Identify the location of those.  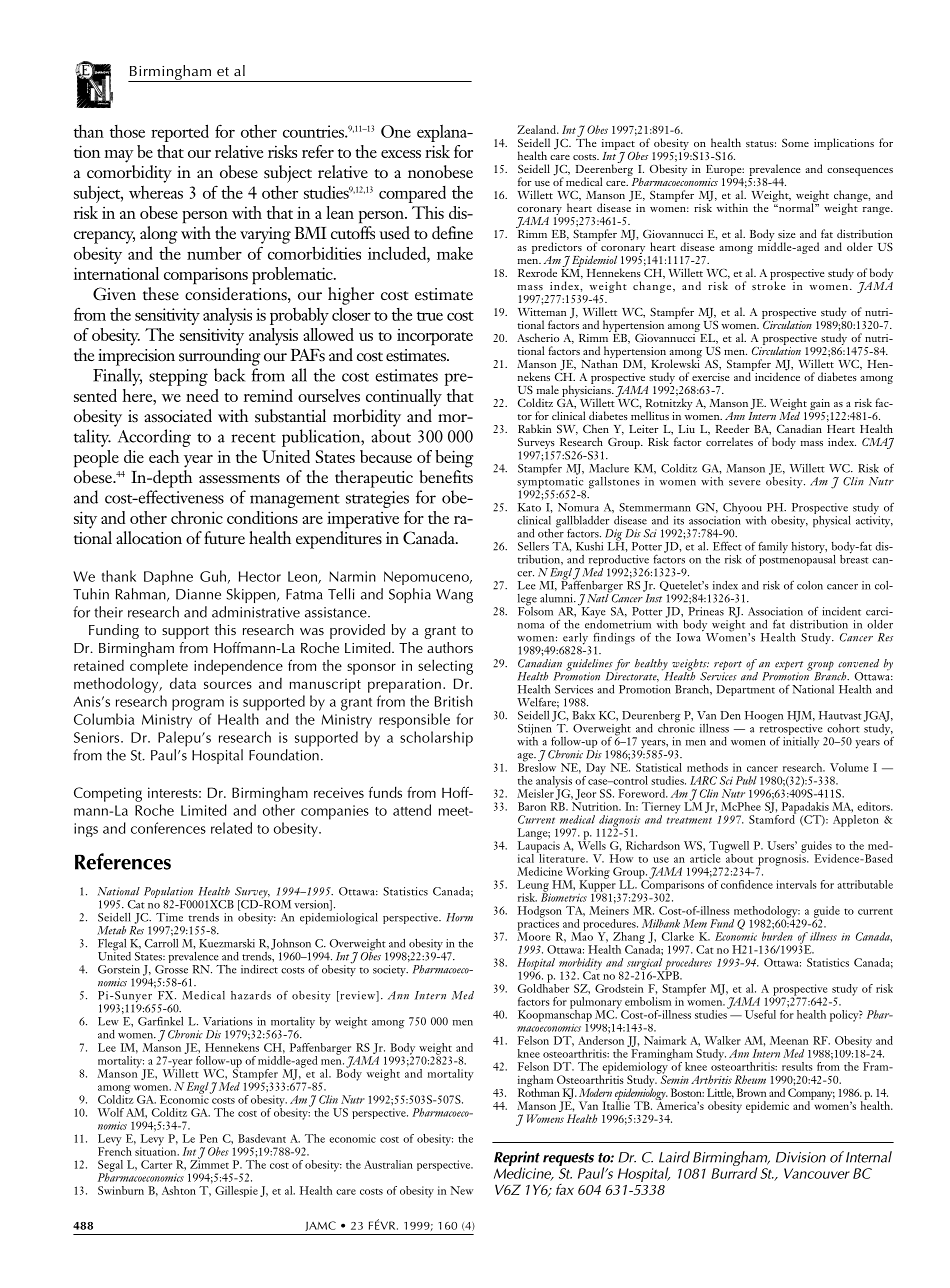
(127, 131).
